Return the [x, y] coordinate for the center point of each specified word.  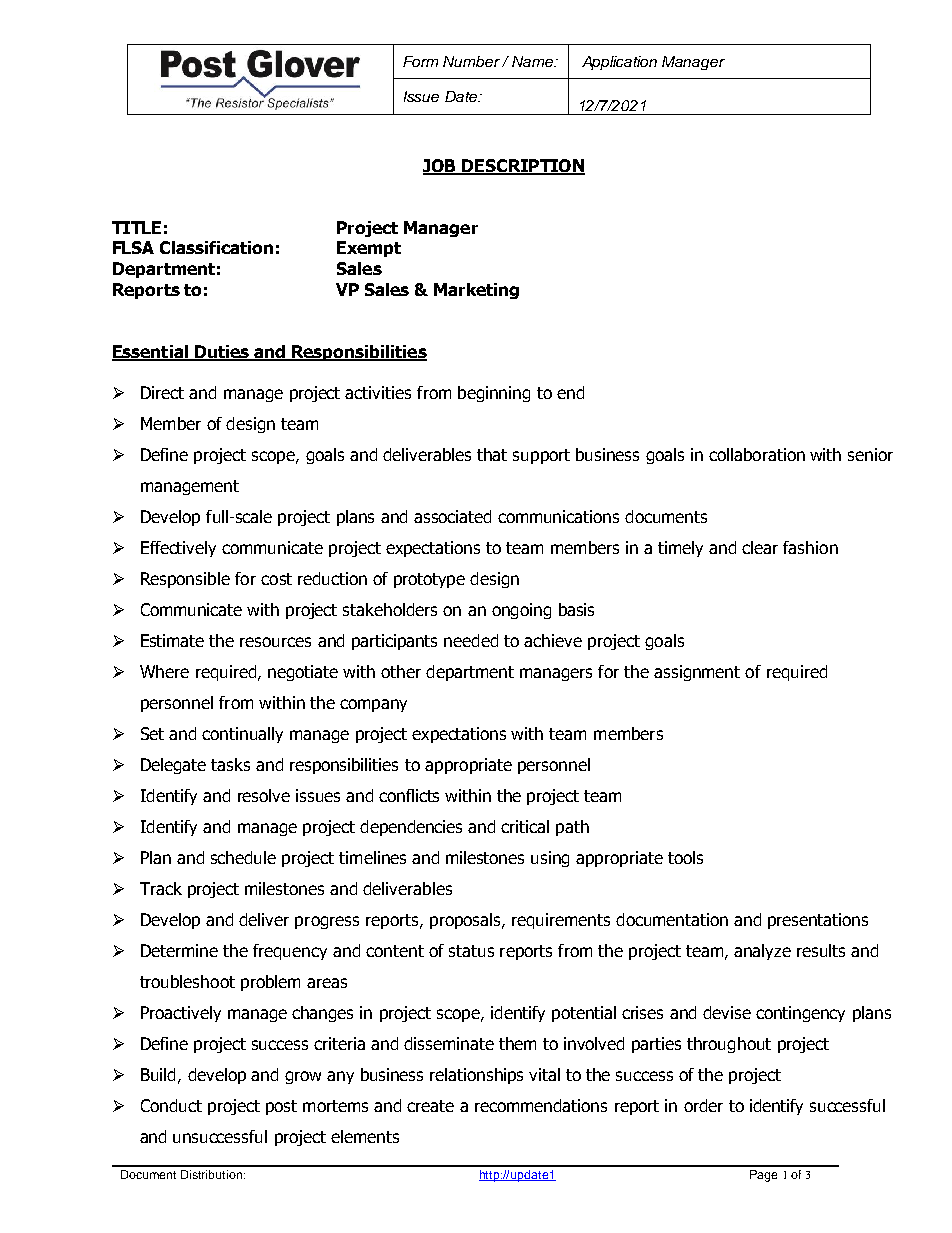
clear [760, 547]
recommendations [541, 1105]
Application [619, 63]
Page [763, 1176]
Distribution [213, 1174]
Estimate [172, 640]
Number [471, 61]
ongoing [521, 611]
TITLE [136, 227]
